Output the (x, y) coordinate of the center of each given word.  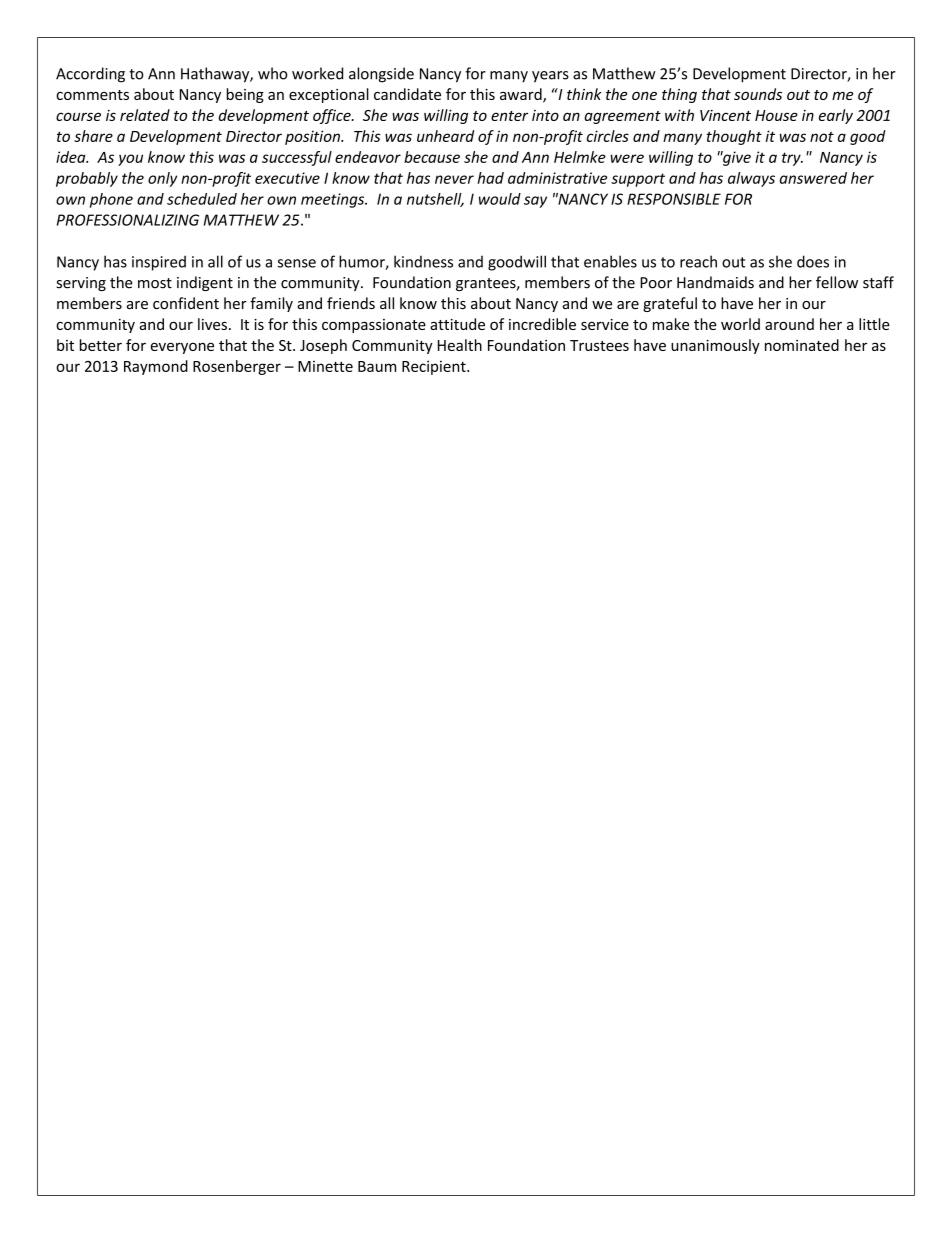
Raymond (156, 367)
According (90, 75)
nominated (802, 345)
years (550, 77)
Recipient (435, 367)
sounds (758, 94)
